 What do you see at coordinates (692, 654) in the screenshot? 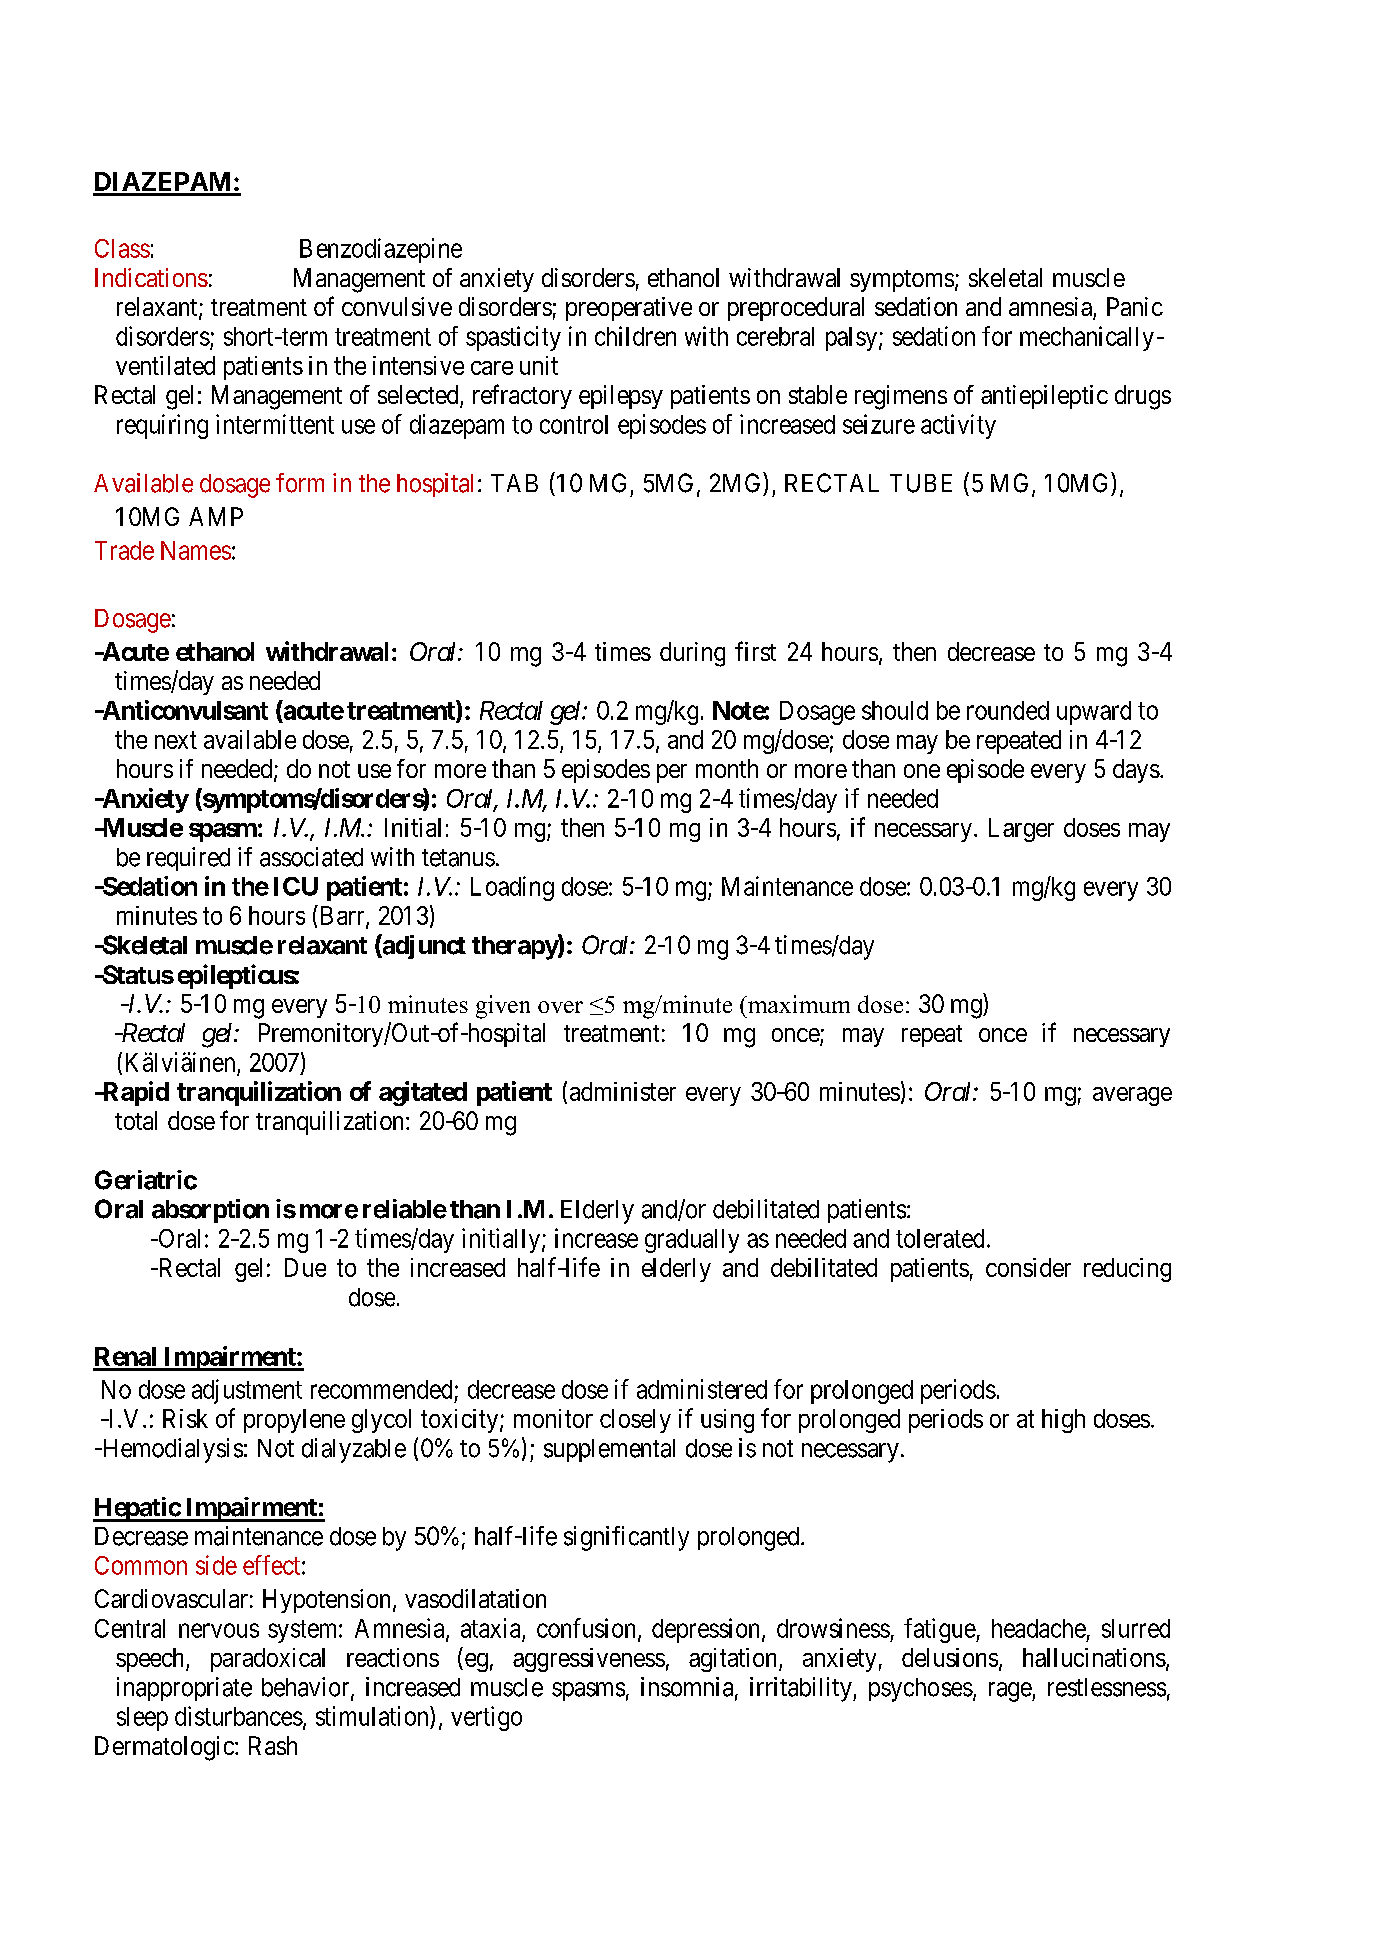
I see `during` at bounding box center [692, 654].
